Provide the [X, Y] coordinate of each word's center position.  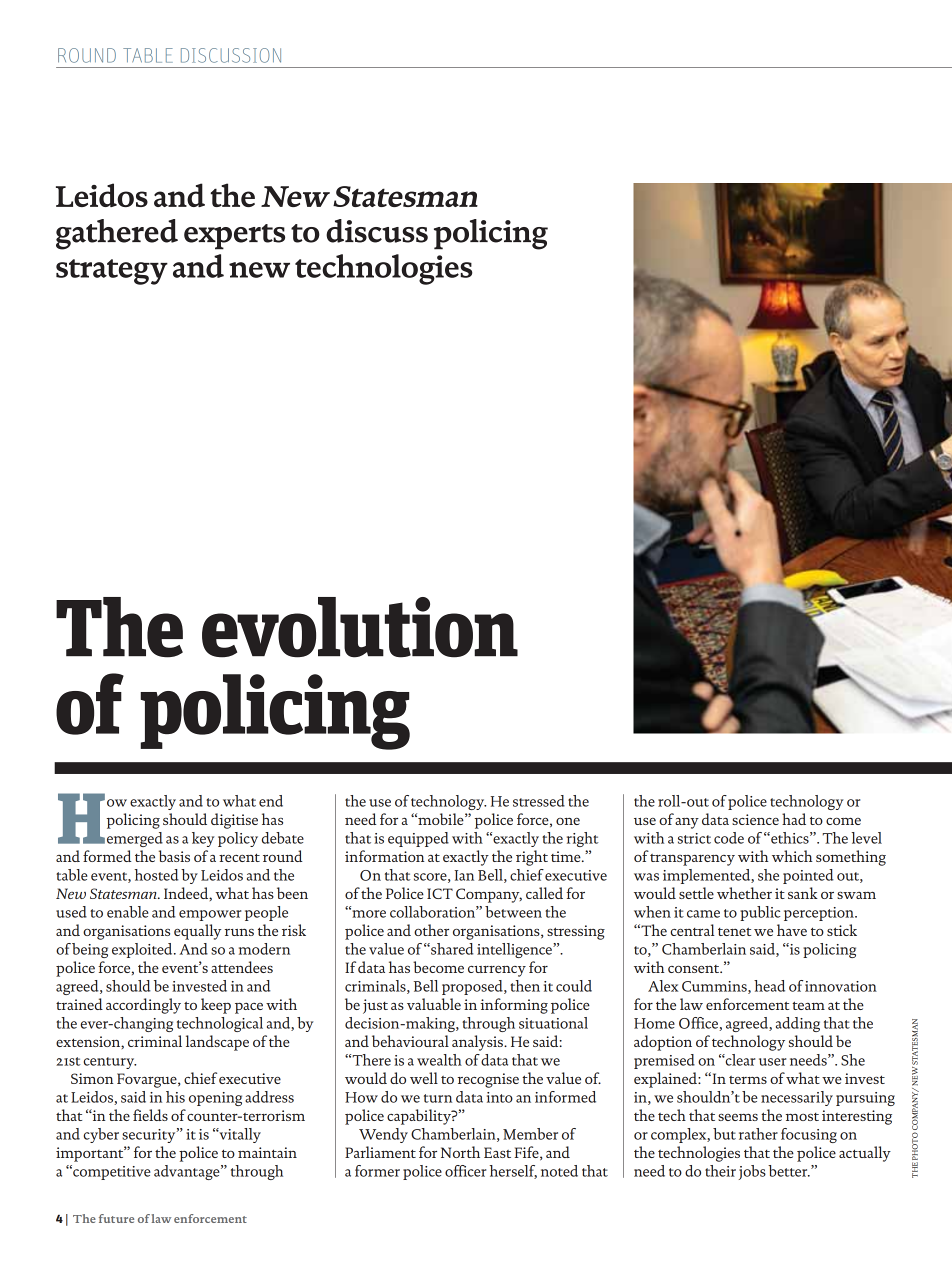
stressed [539, 801]
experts [234, 237]
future [116, 1218]
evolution [360, 627]
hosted [157, 875]
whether [744, 893]
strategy [112, 272]
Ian [464, 875]
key [203, 839]
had [794, 819]
